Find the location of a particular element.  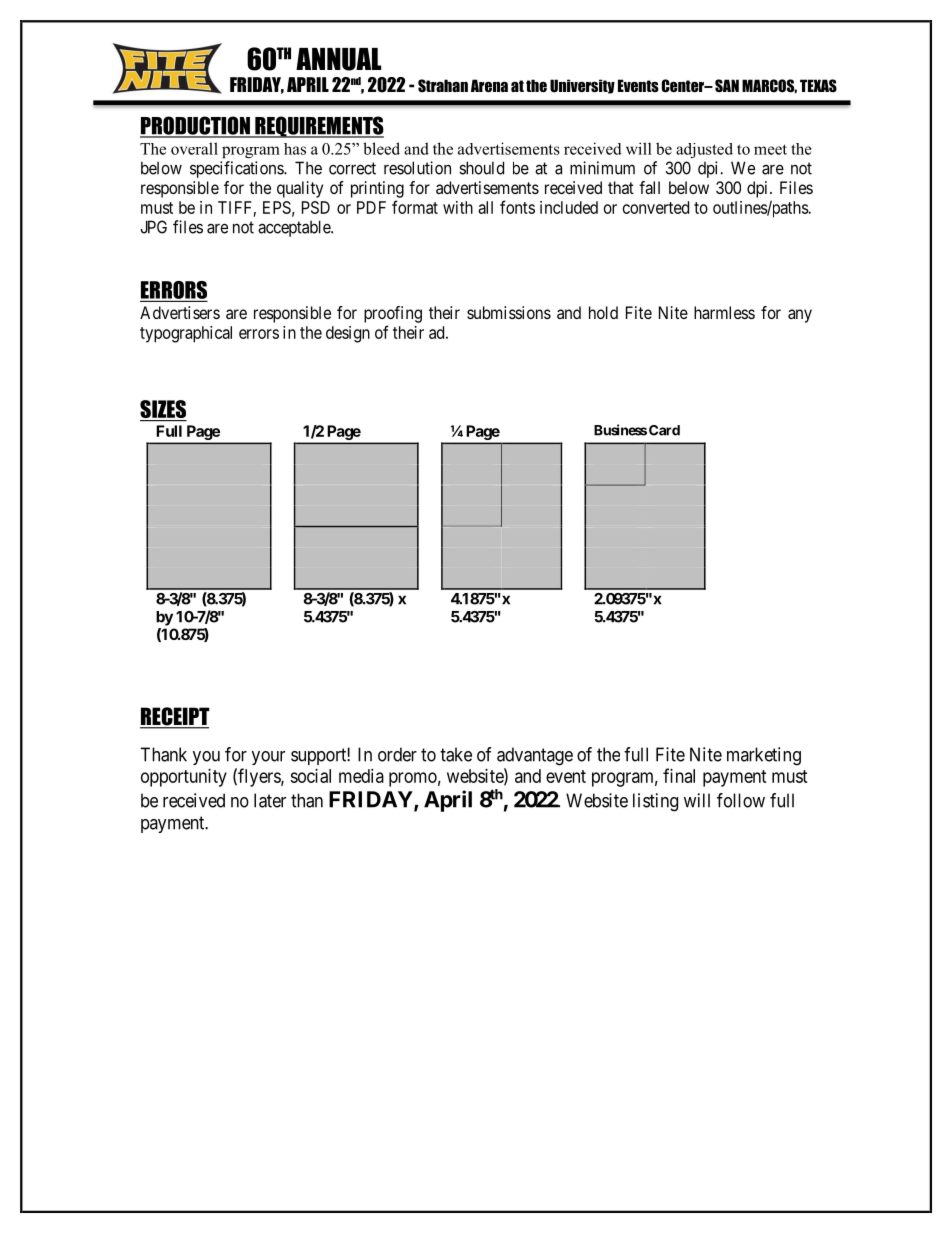

SAN is located at coordinates (727, 86).
